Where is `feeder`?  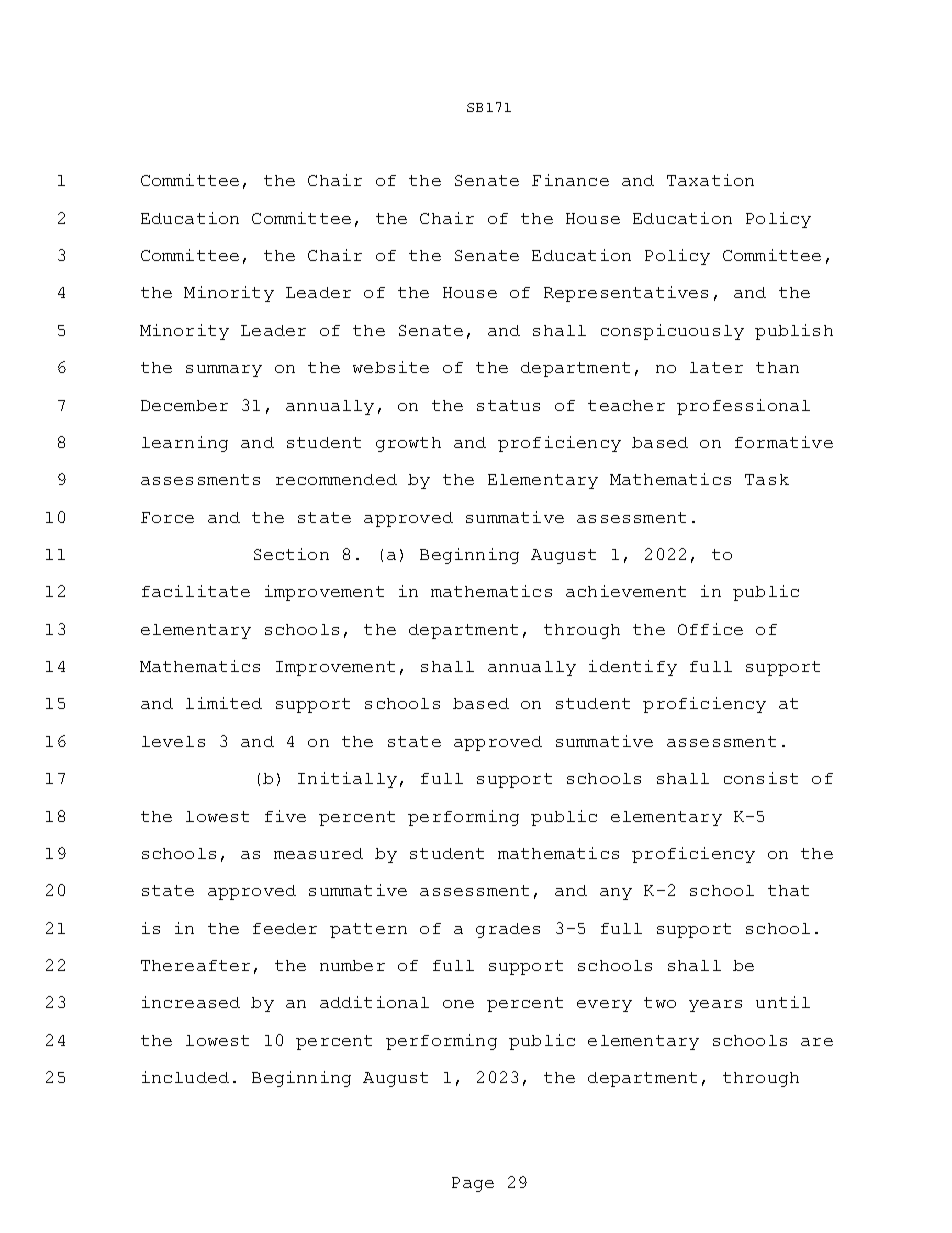 feeder is located at coordinates (285, 928).
